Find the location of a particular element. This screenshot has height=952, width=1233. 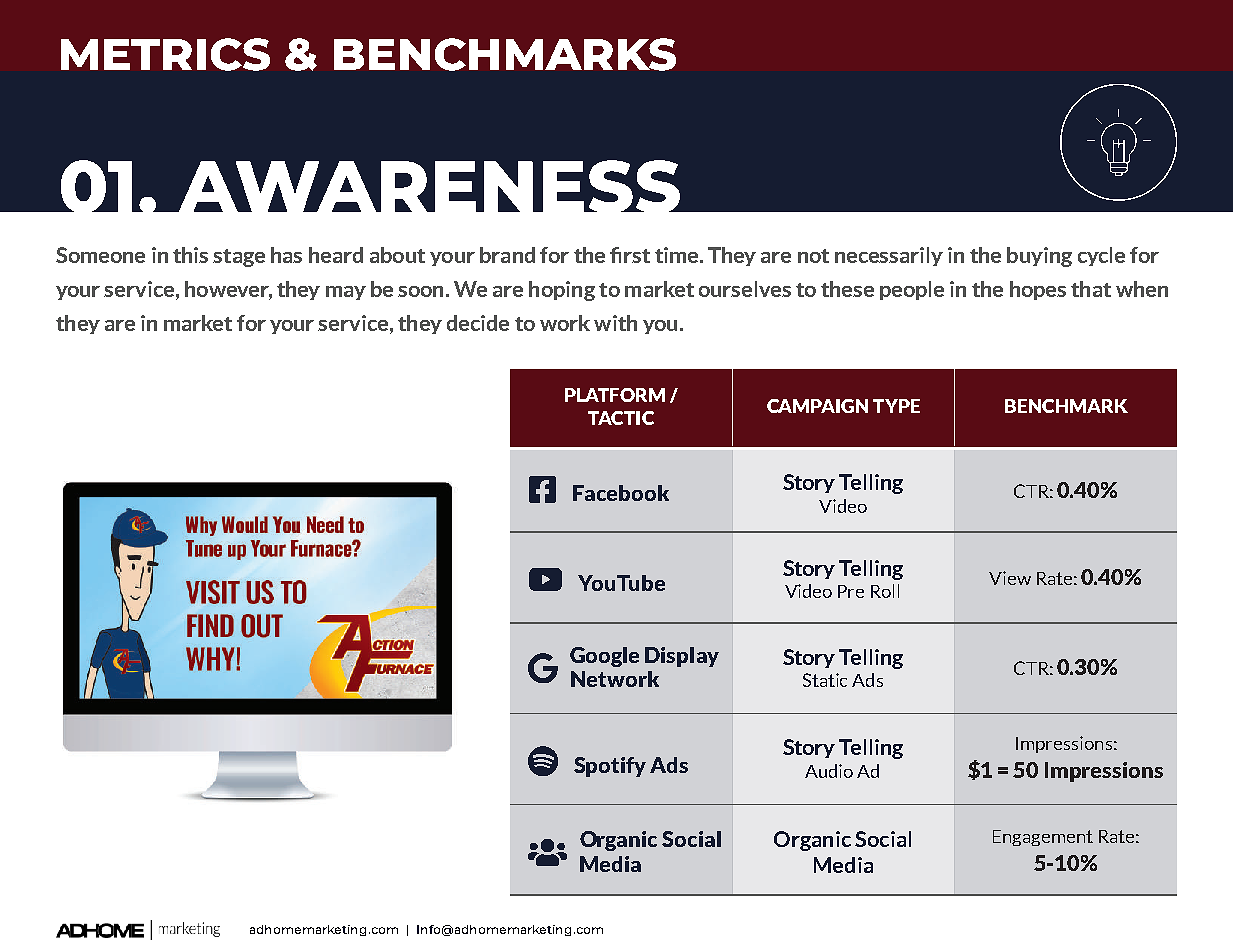

first is located at coordinates (630, 255).
